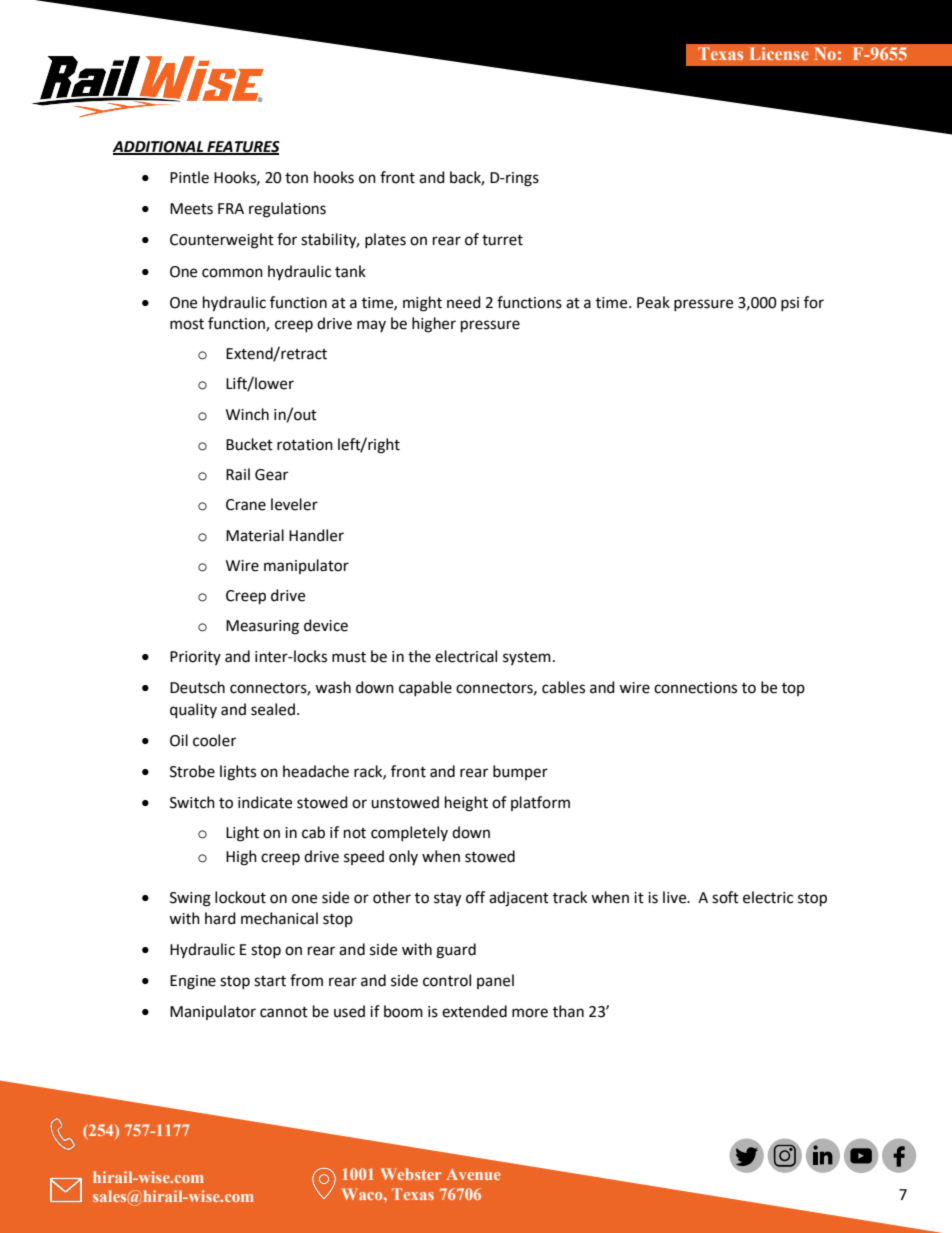  I want to click on License, so click(779, 53).
